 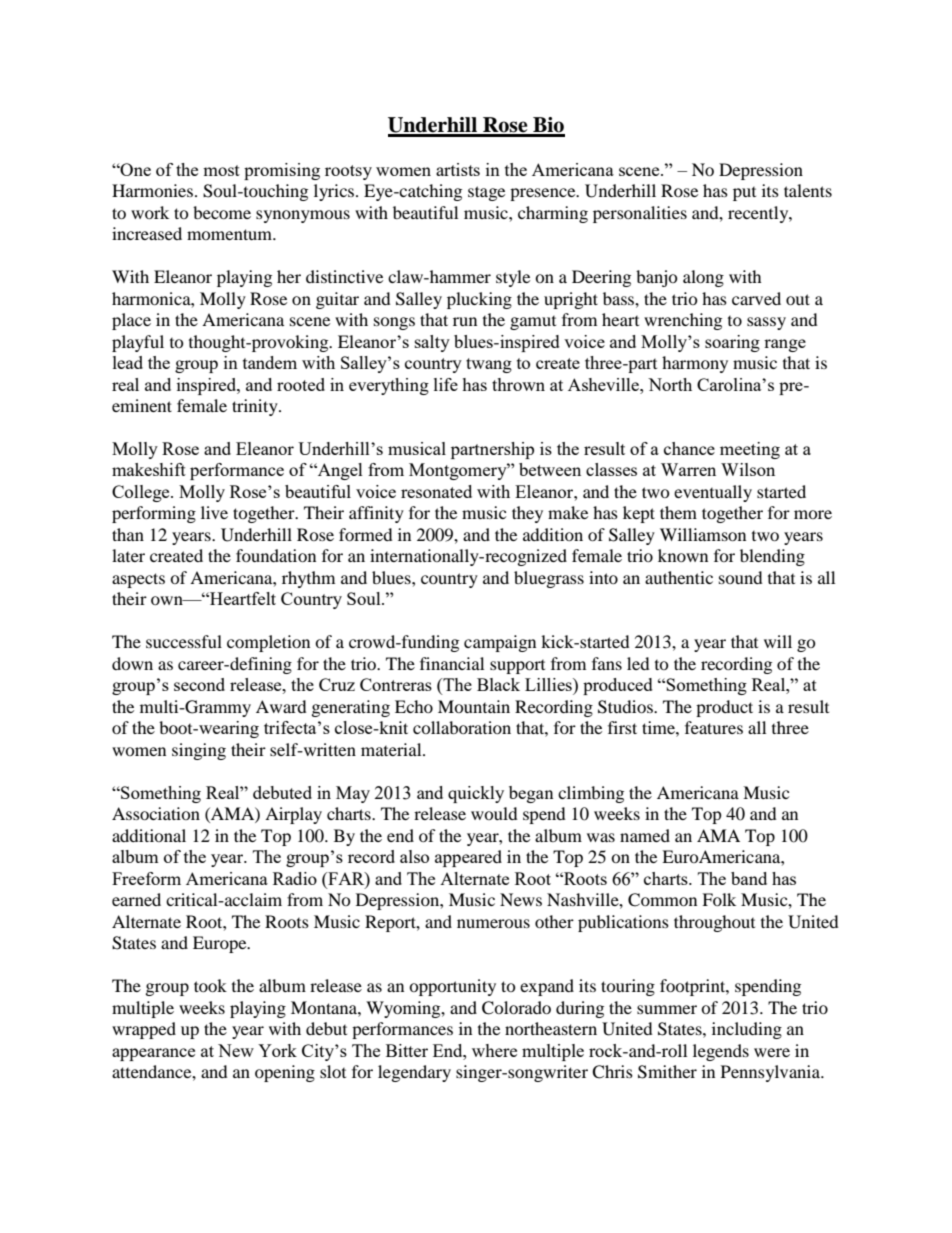 I want to click on put, so click(x=744, y=194).
